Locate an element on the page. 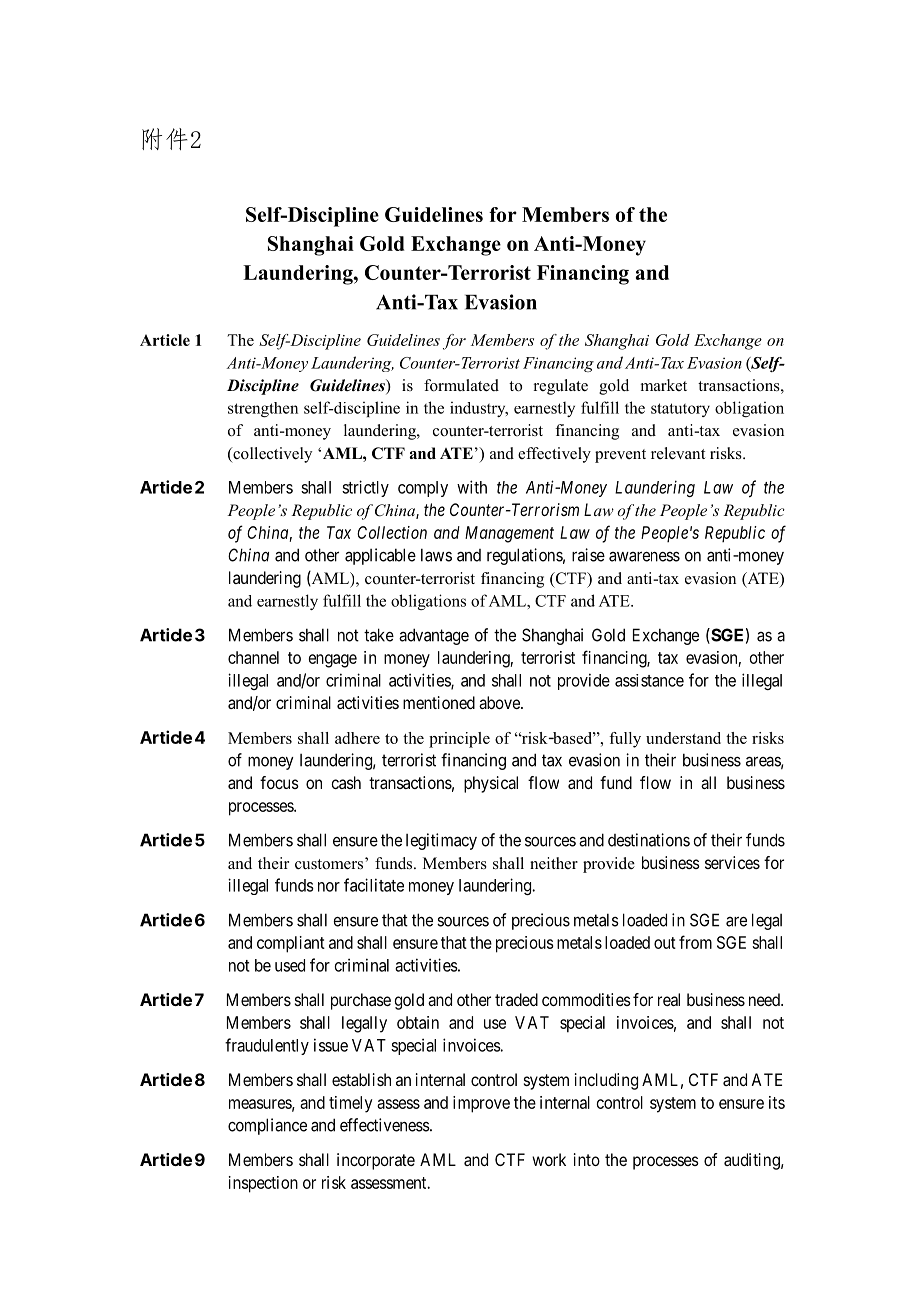  physical is located at coordinates (491, 784).
